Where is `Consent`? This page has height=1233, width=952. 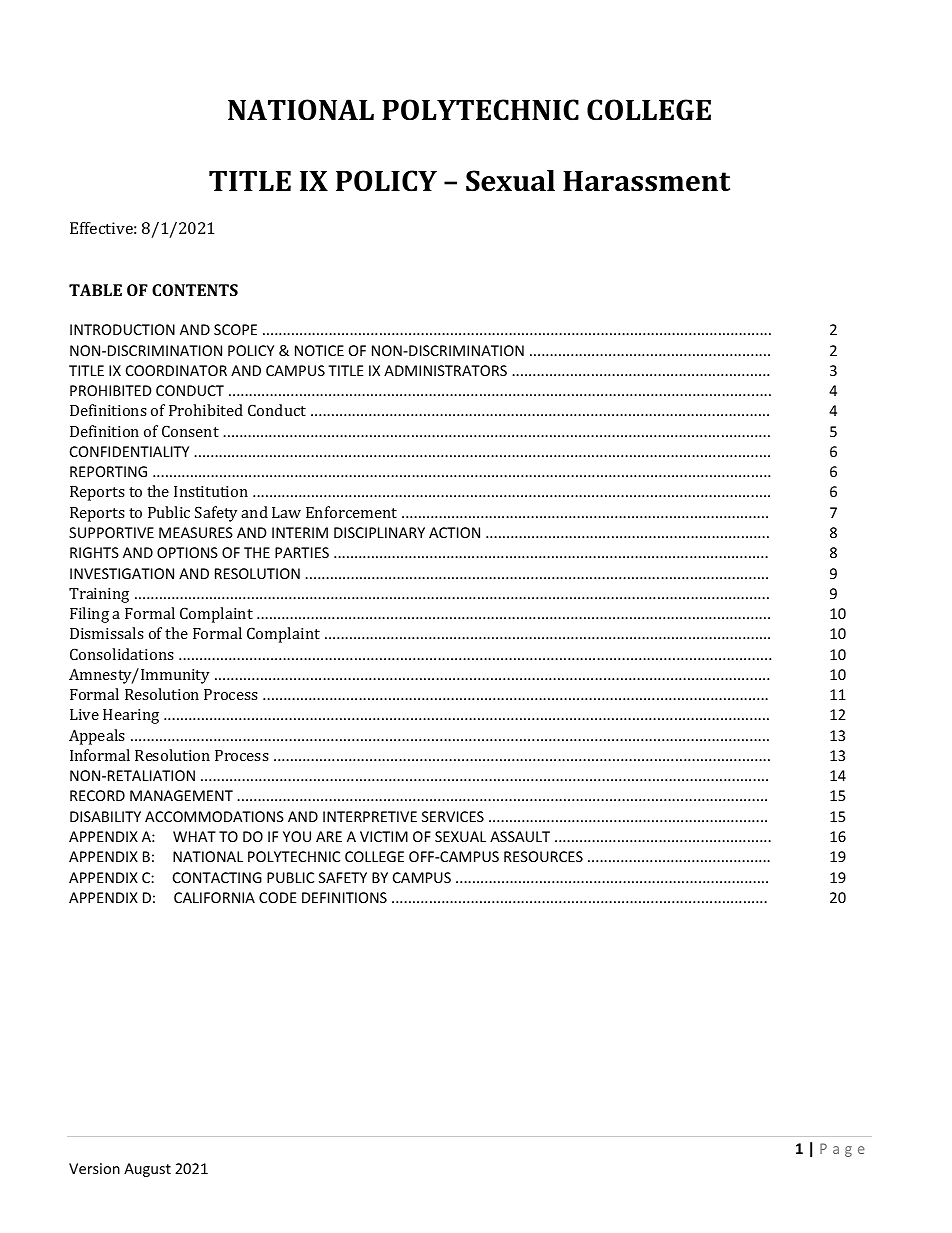
Consent is located at coordinates (190, 431).
